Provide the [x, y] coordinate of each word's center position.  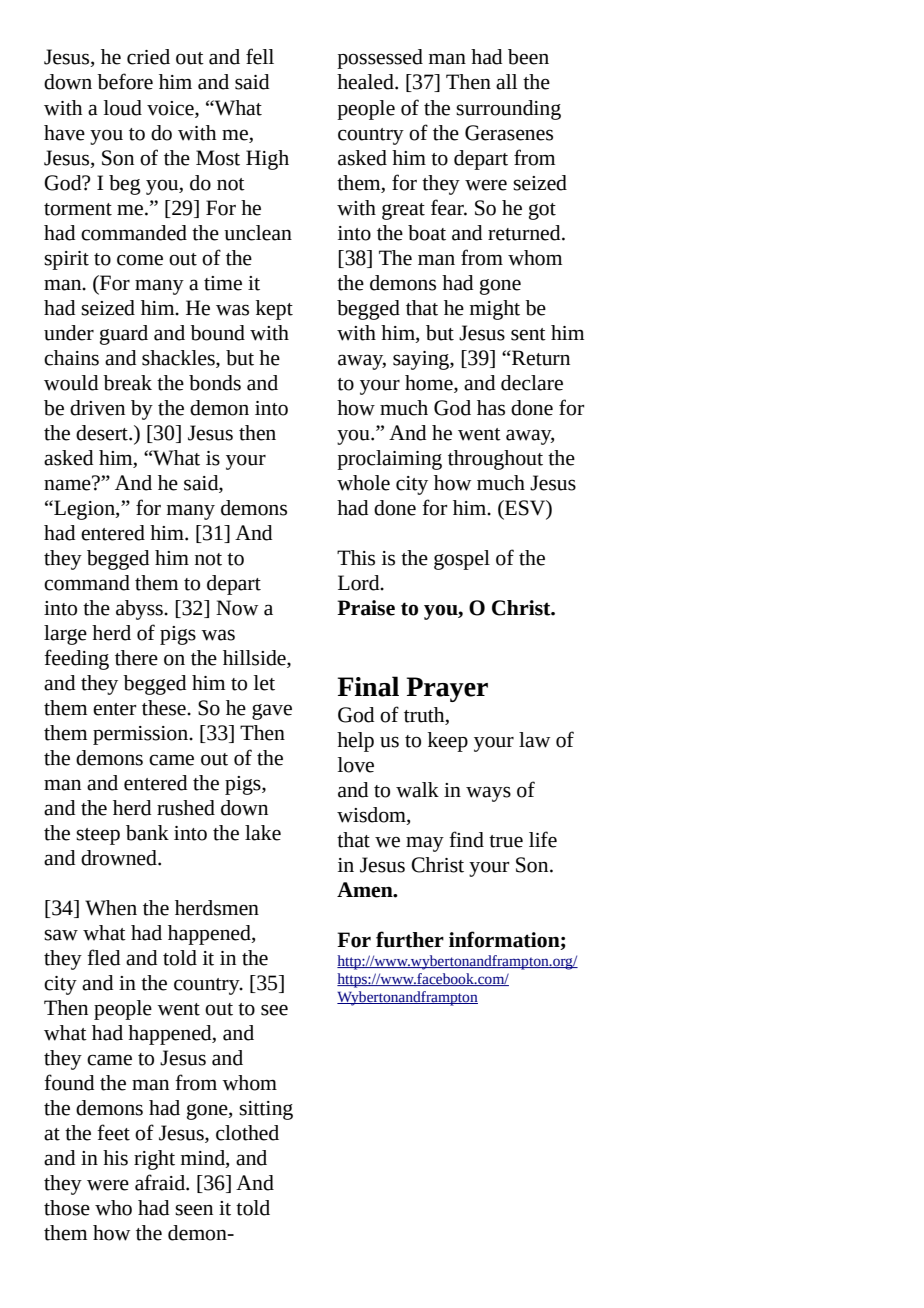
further [410, 939]
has [491, 408]
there [136, 658]
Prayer [447, 689]
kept [274, 310]
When [111, 908]
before [125, 81]
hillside [255, 658]
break [127, 383]
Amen [366, 890]
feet [113, 1132]
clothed [247, 1133]
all [506, 82]
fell [260, 56]
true [506, 841]
